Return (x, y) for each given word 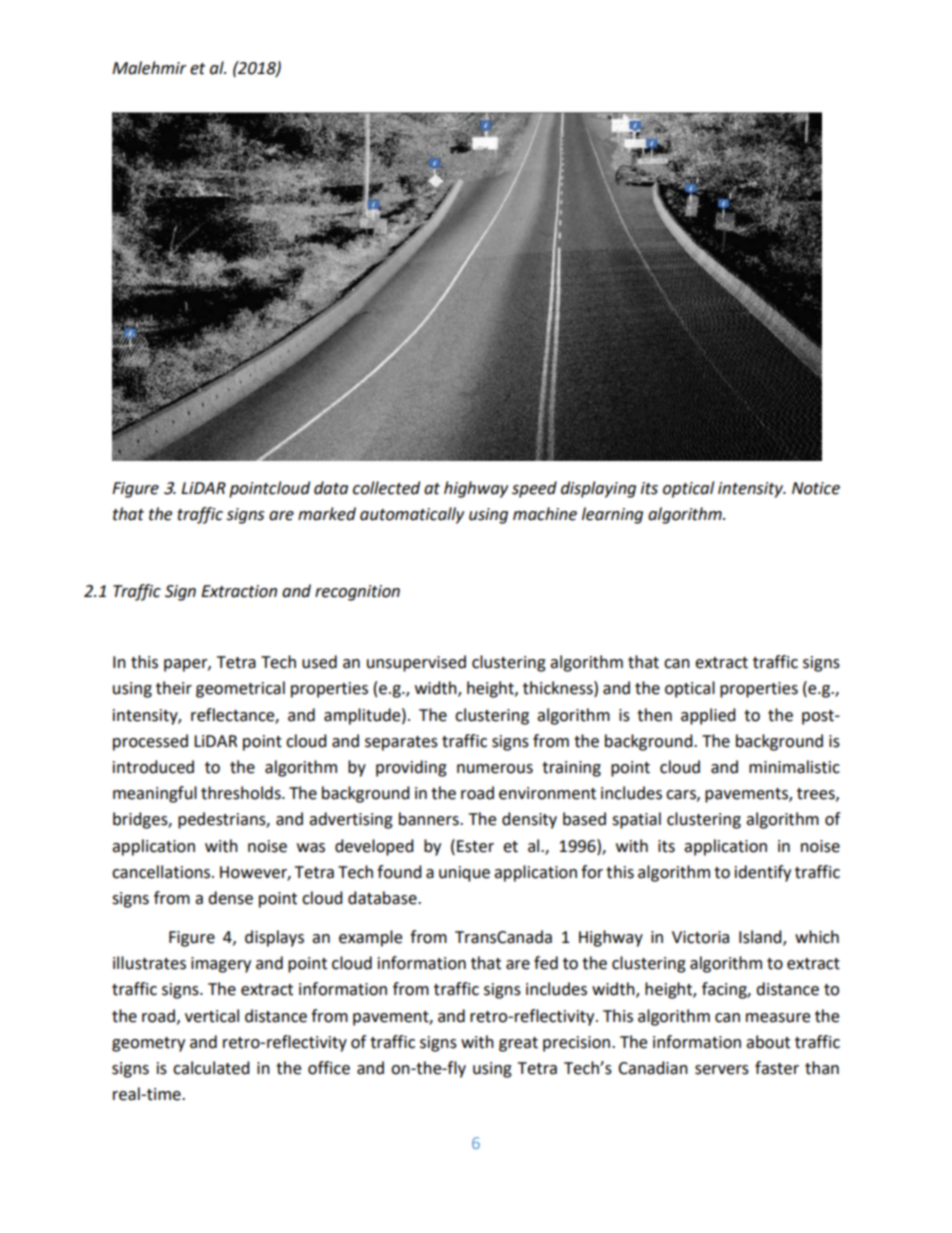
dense (230, 898)
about (768, 1042)
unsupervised (416, 663)
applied (708, 716)
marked (327, 514)
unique (464, 874)
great (518, 1044)
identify (763, 873)
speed (534, 489)
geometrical (240, 689)
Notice (816, 488)
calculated (211, 1068)
